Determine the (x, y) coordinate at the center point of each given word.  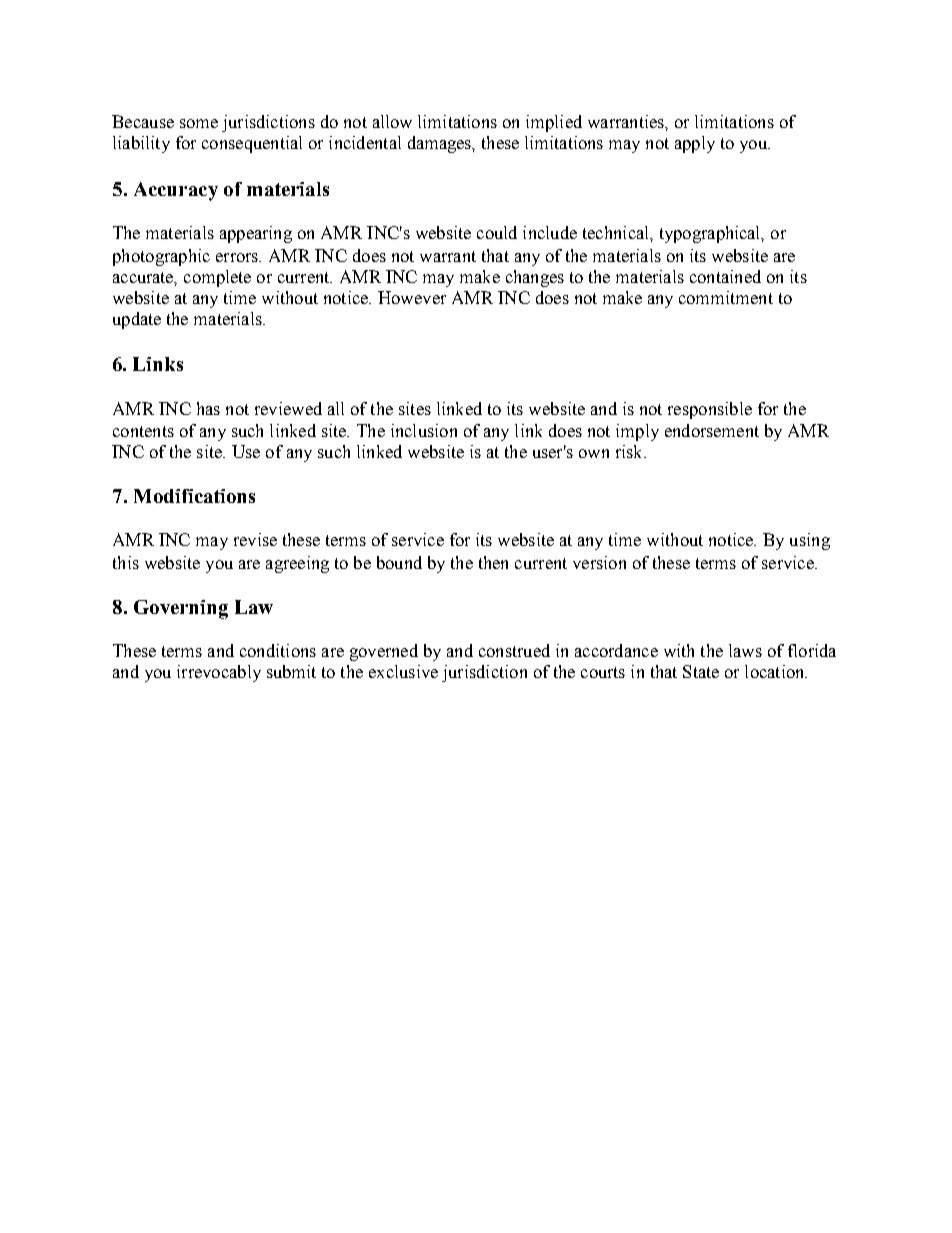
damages (441, 144)
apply (695, 144)
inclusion (424, 430)
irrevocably (219, 673)
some (199, 123)
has (208, 408)
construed (514, 650)
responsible (710, 410)
